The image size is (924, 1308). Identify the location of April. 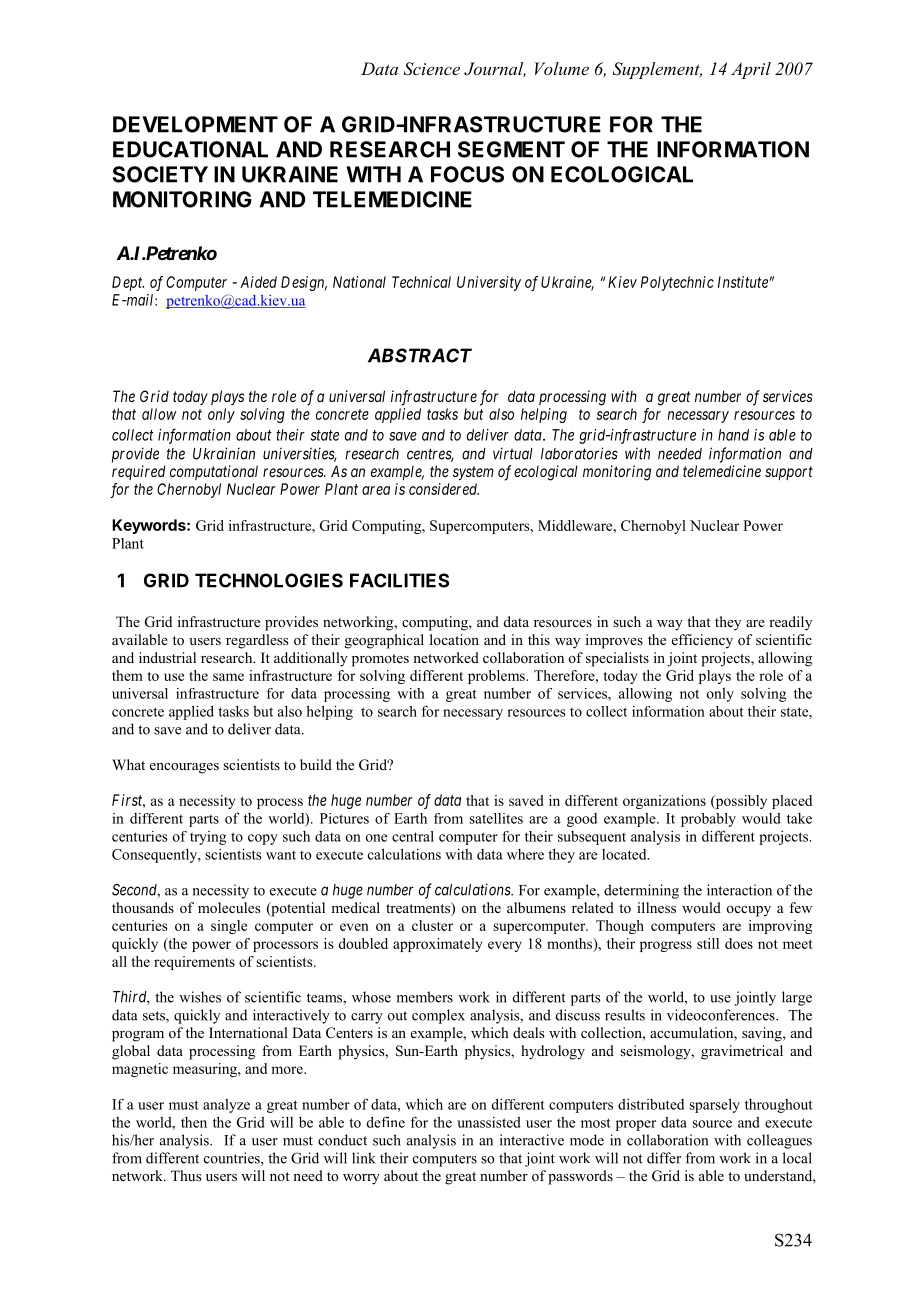
(751, 70).
